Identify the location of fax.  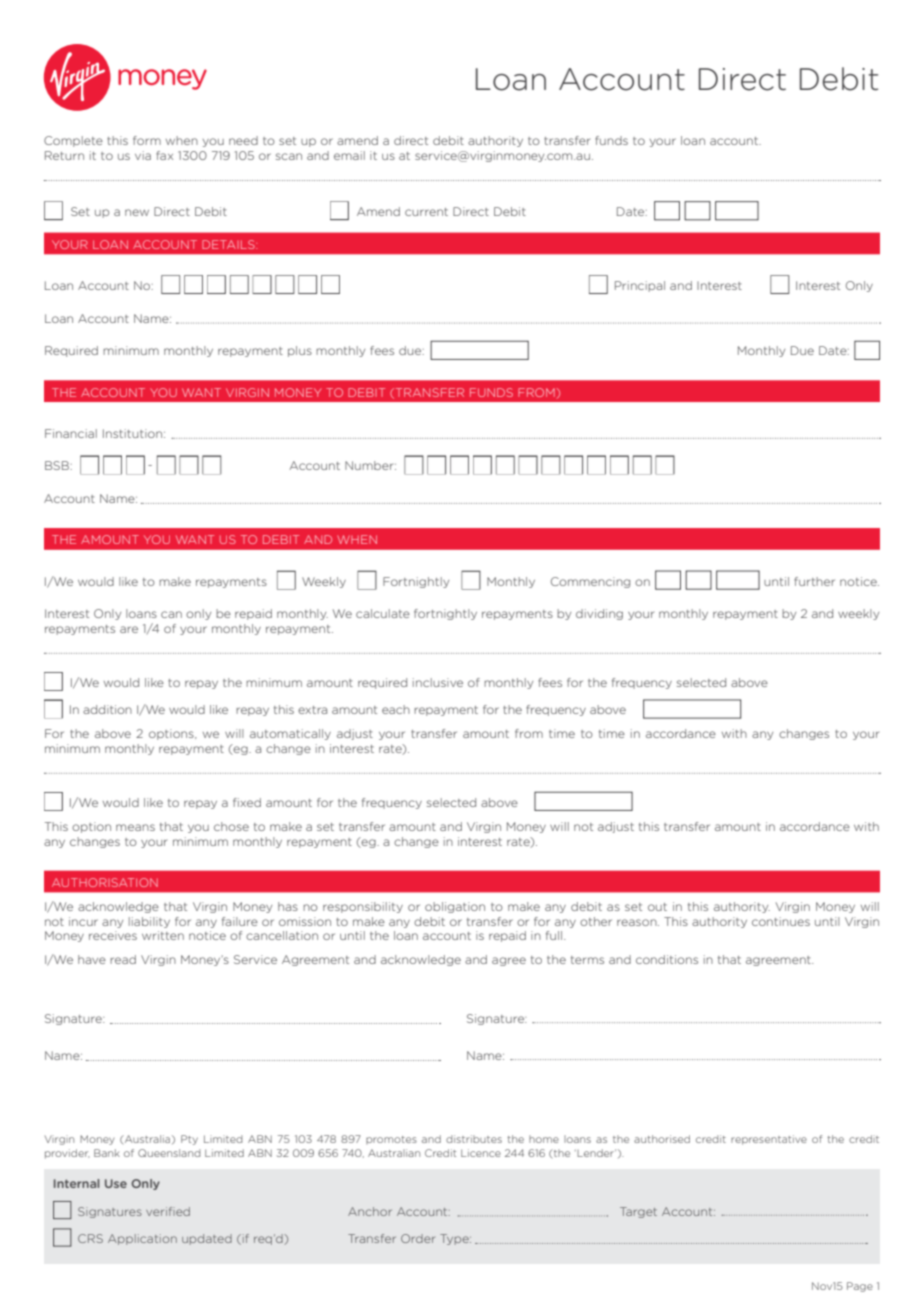
(164, 155).
